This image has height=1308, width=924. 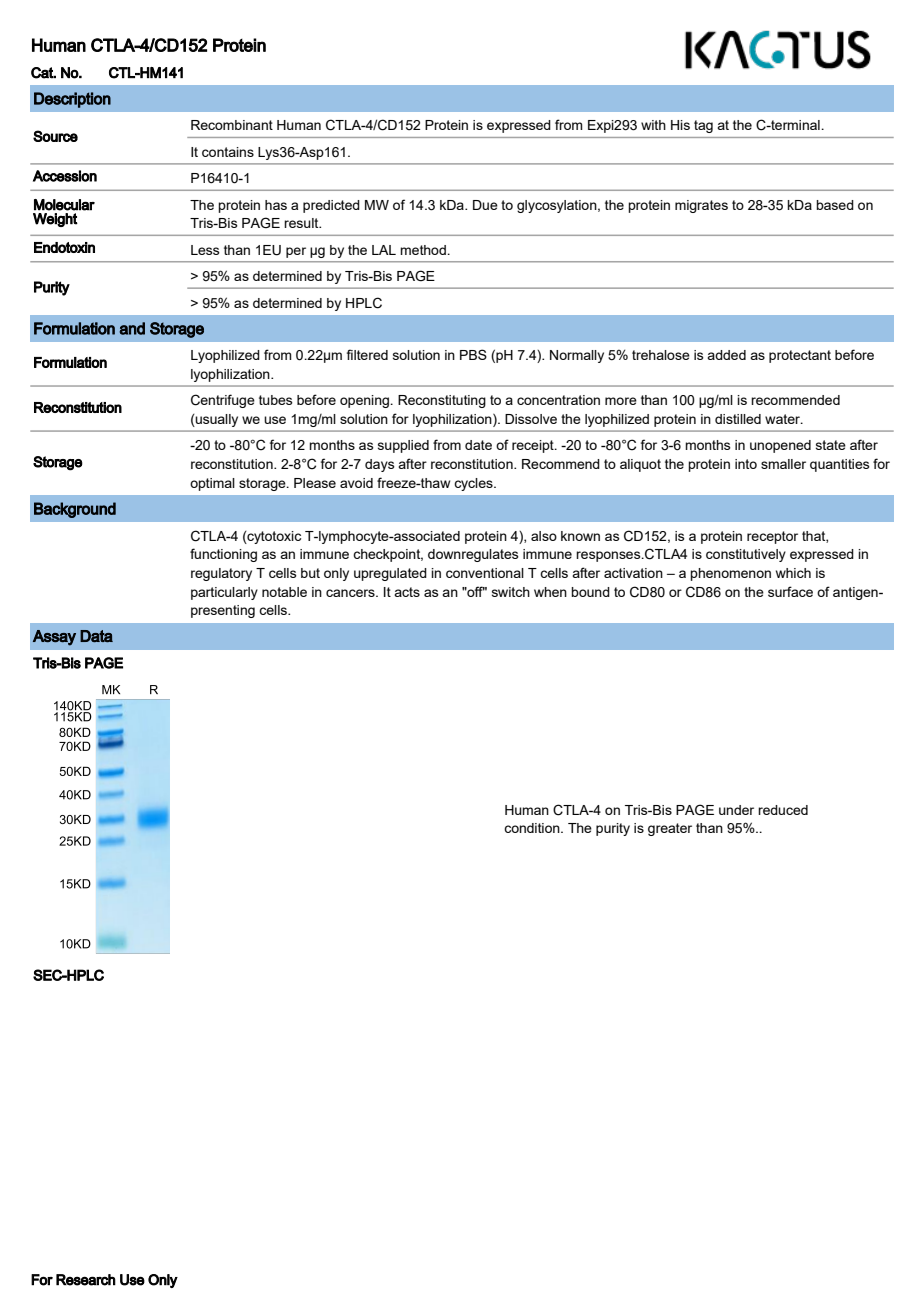 I want to click on Data, so click(x=96, y=636).
